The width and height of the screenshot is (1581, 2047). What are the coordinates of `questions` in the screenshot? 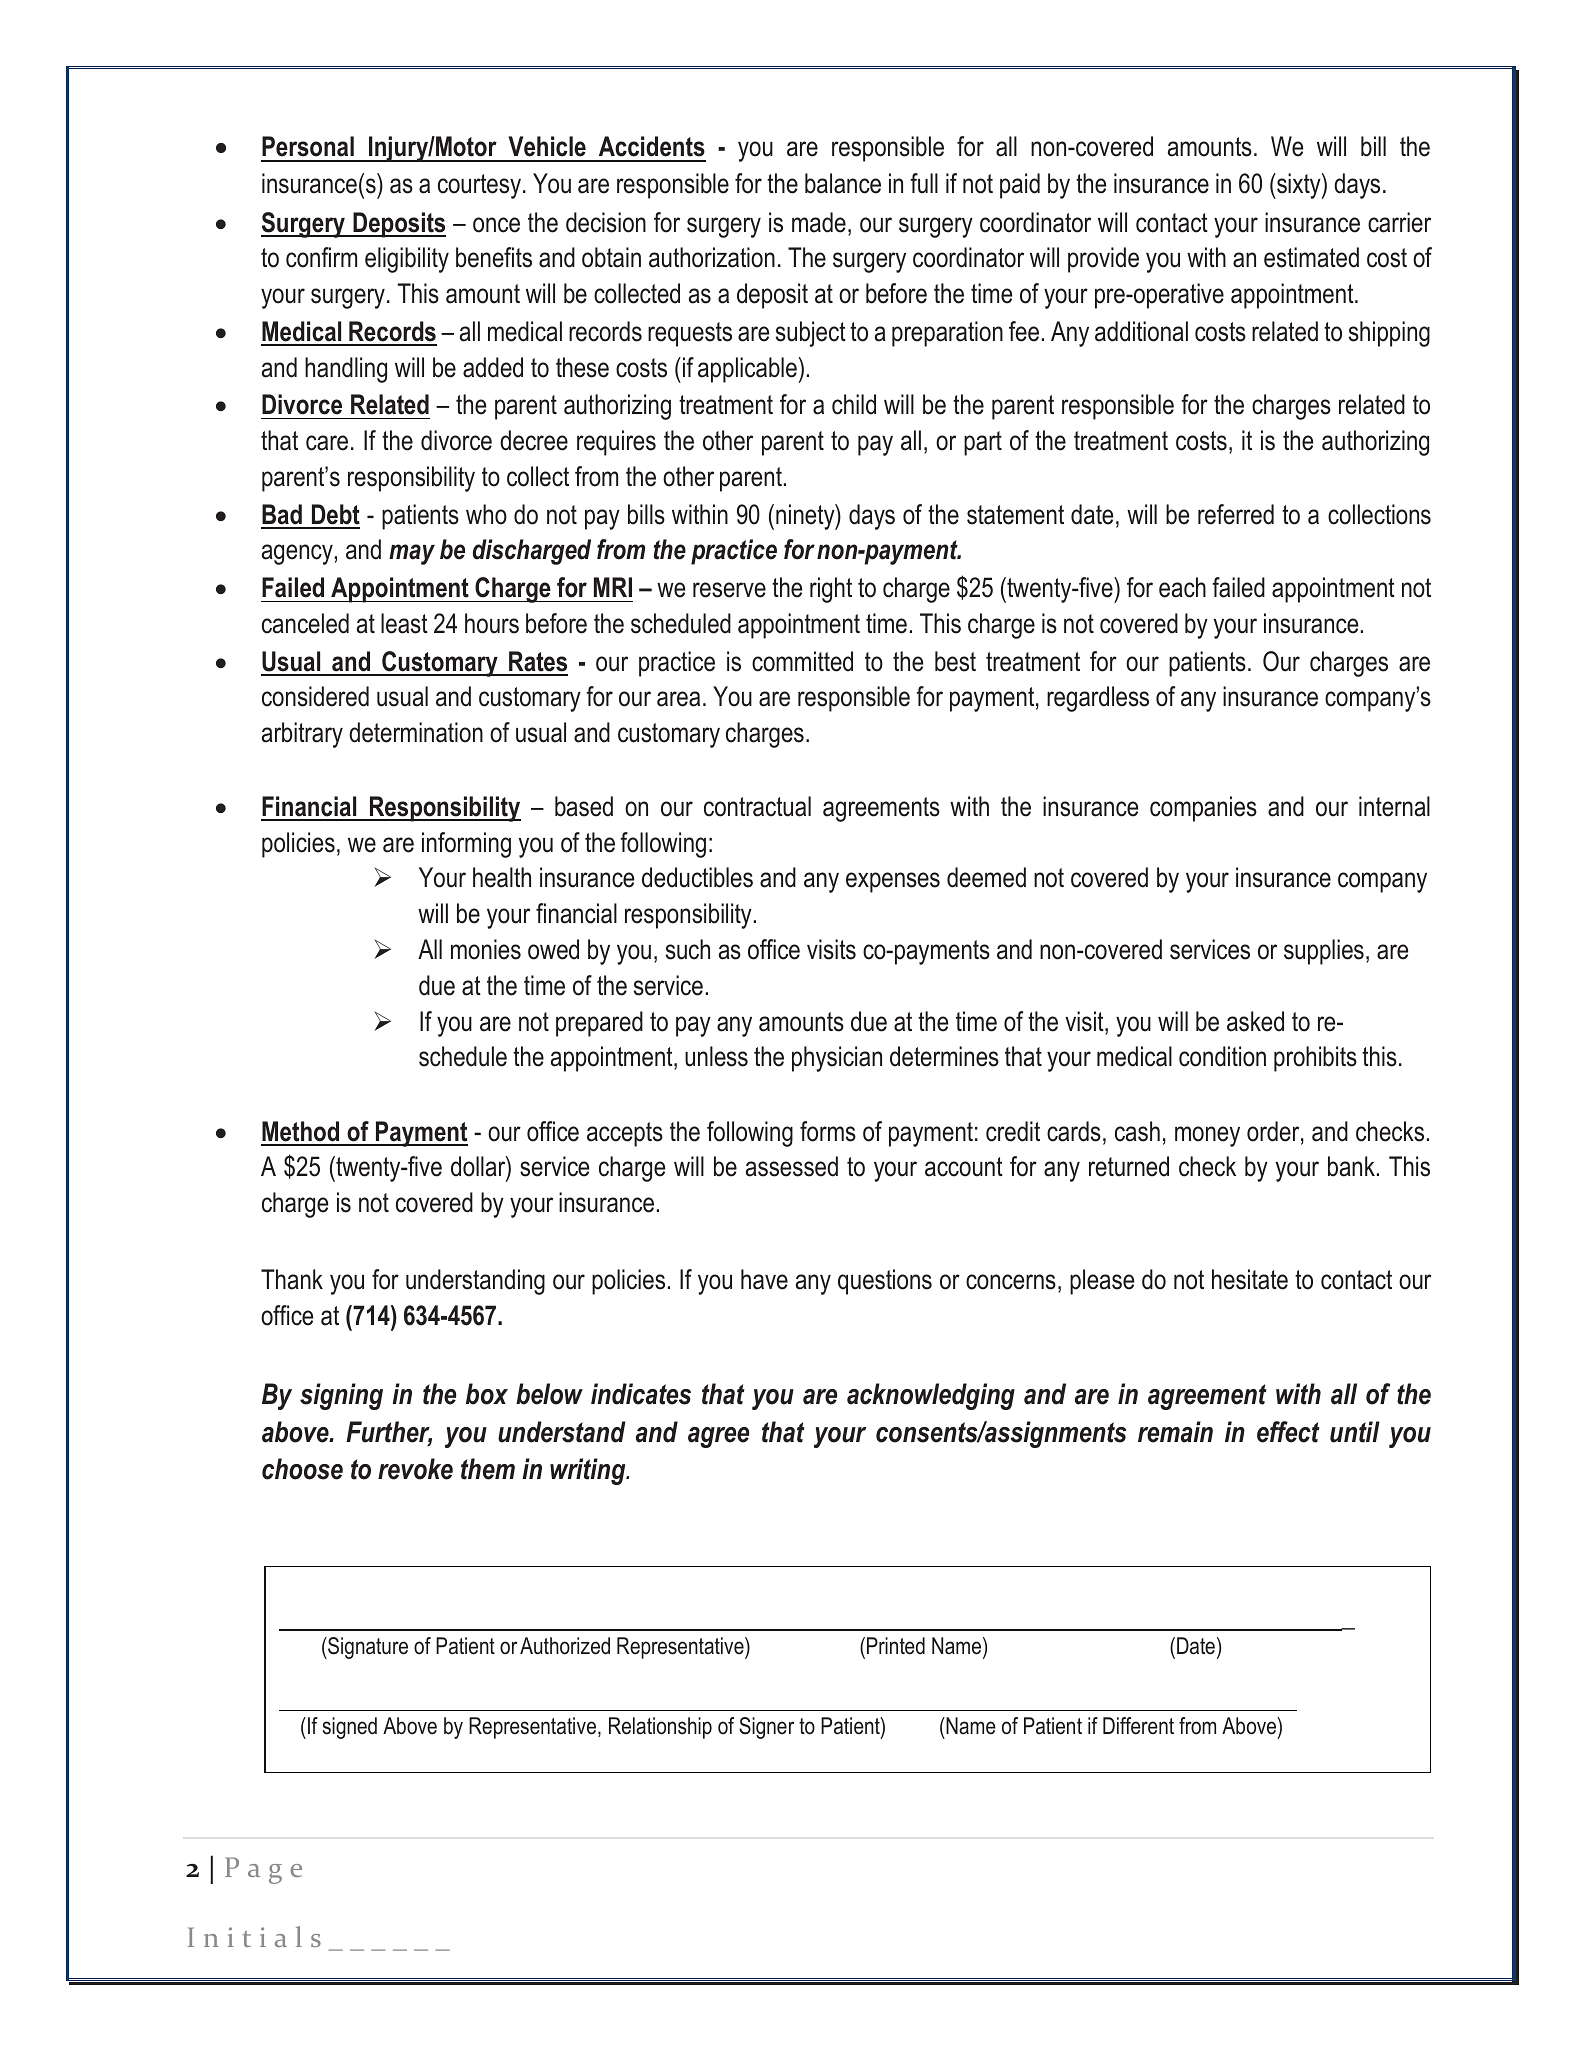 It's located at (885, 1282).
